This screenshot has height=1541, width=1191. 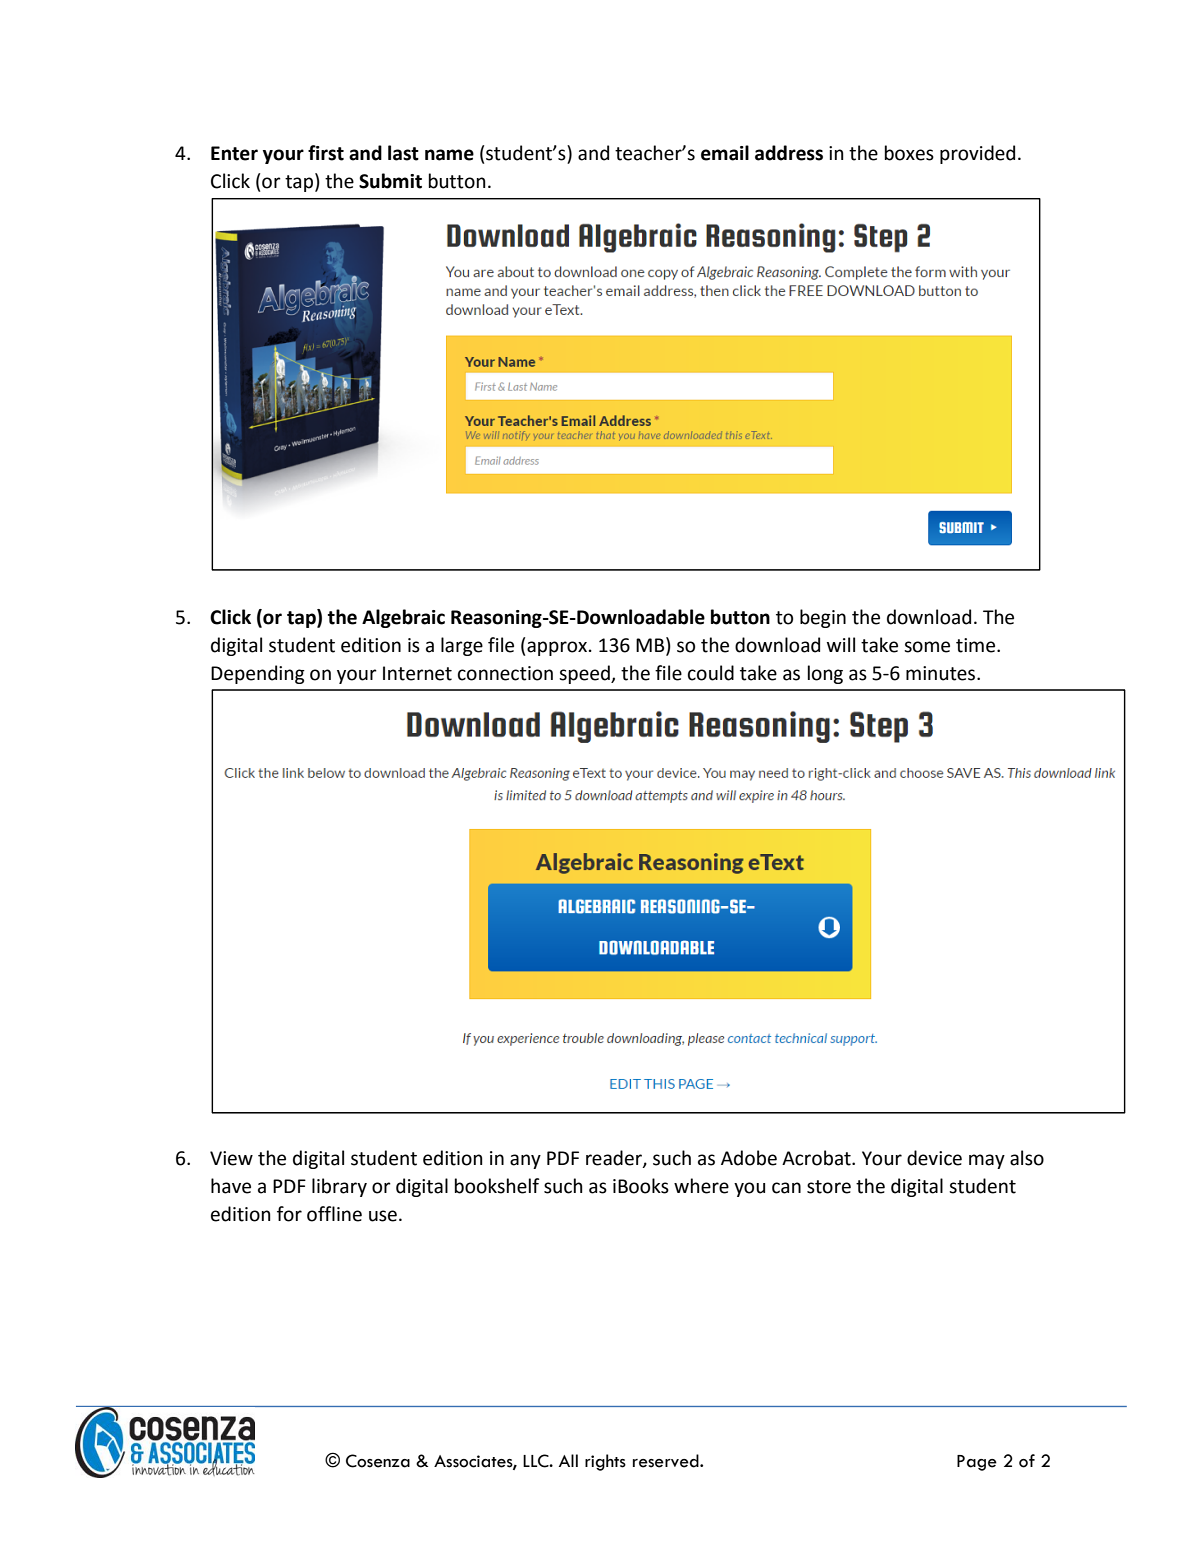 I want to click on some, so click(x=927, y=647).
